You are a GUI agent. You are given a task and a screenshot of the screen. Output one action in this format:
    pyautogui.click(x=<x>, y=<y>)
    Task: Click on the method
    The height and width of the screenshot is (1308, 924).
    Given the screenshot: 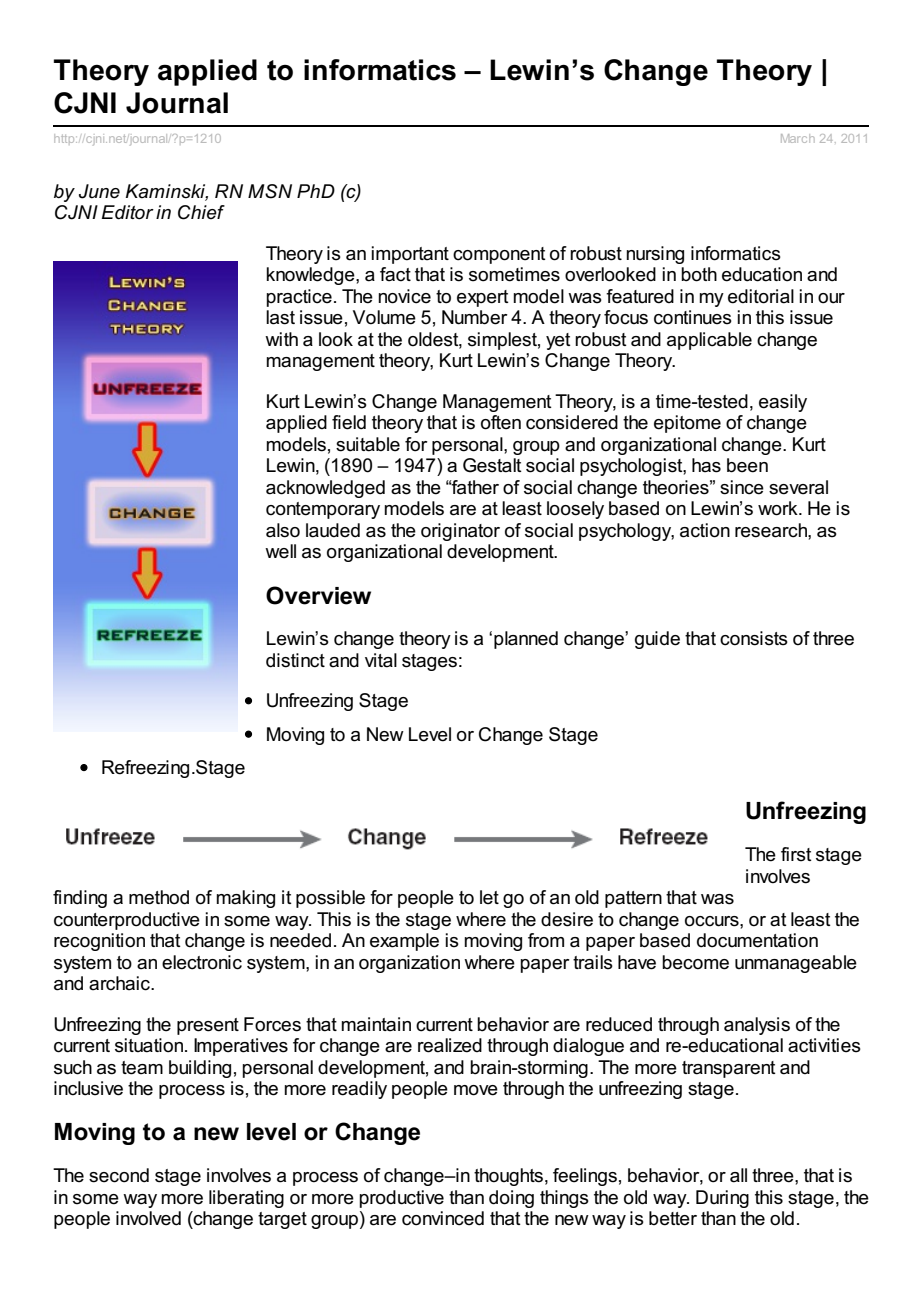 What is the action you would take?
    pyautogui.click(x=159, y=897)
